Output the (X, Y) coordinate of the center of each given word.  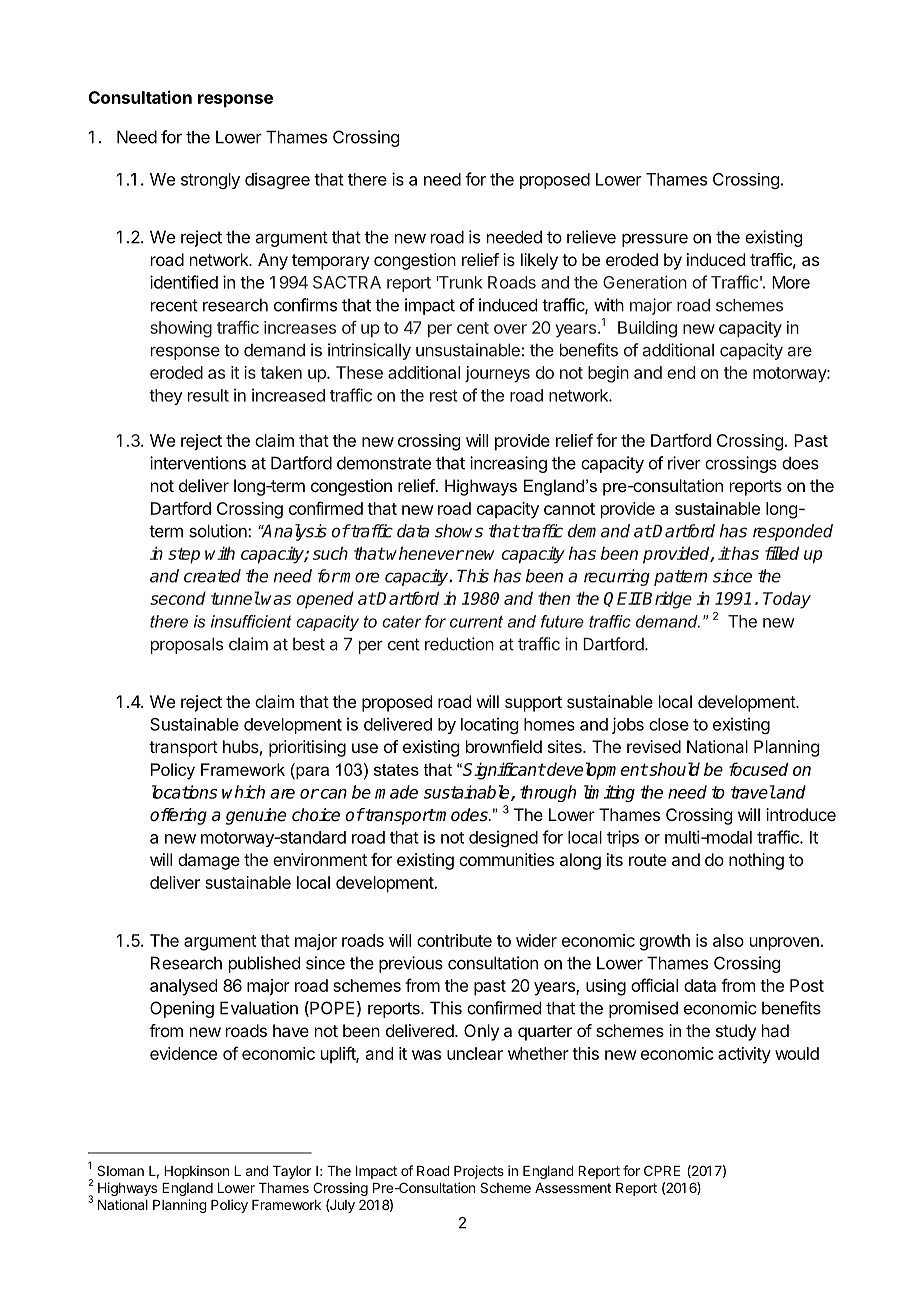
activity (744, 1055)
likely (539, 261)
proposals (187, 645)
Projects (479, 1172)
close (669, 724)
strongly (210, 181)
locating (489, 725)
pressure (655, 240)
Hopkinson (196, 1172)
